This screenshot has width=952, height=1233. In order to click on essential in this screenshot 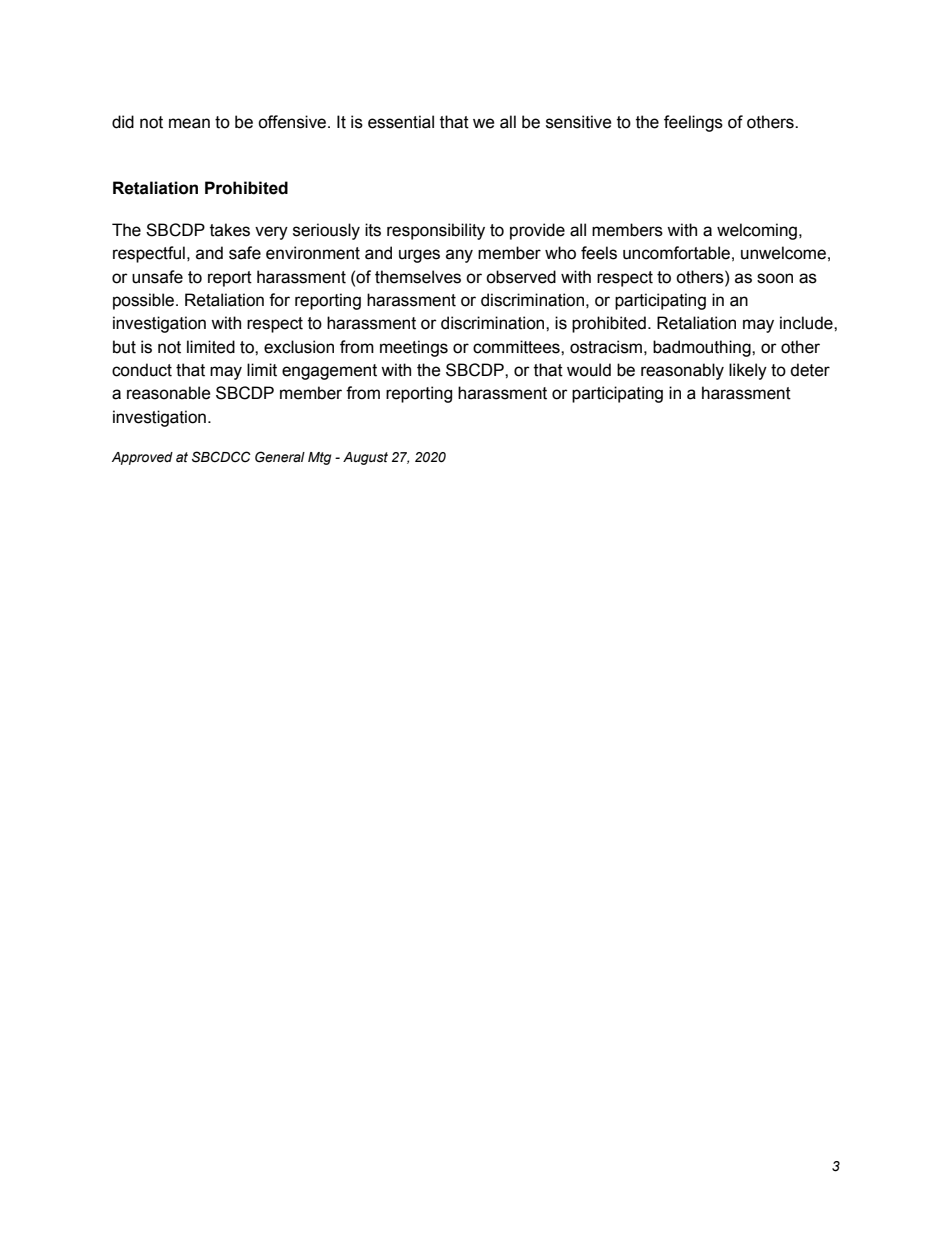, I will do `click(401, 122)`.
